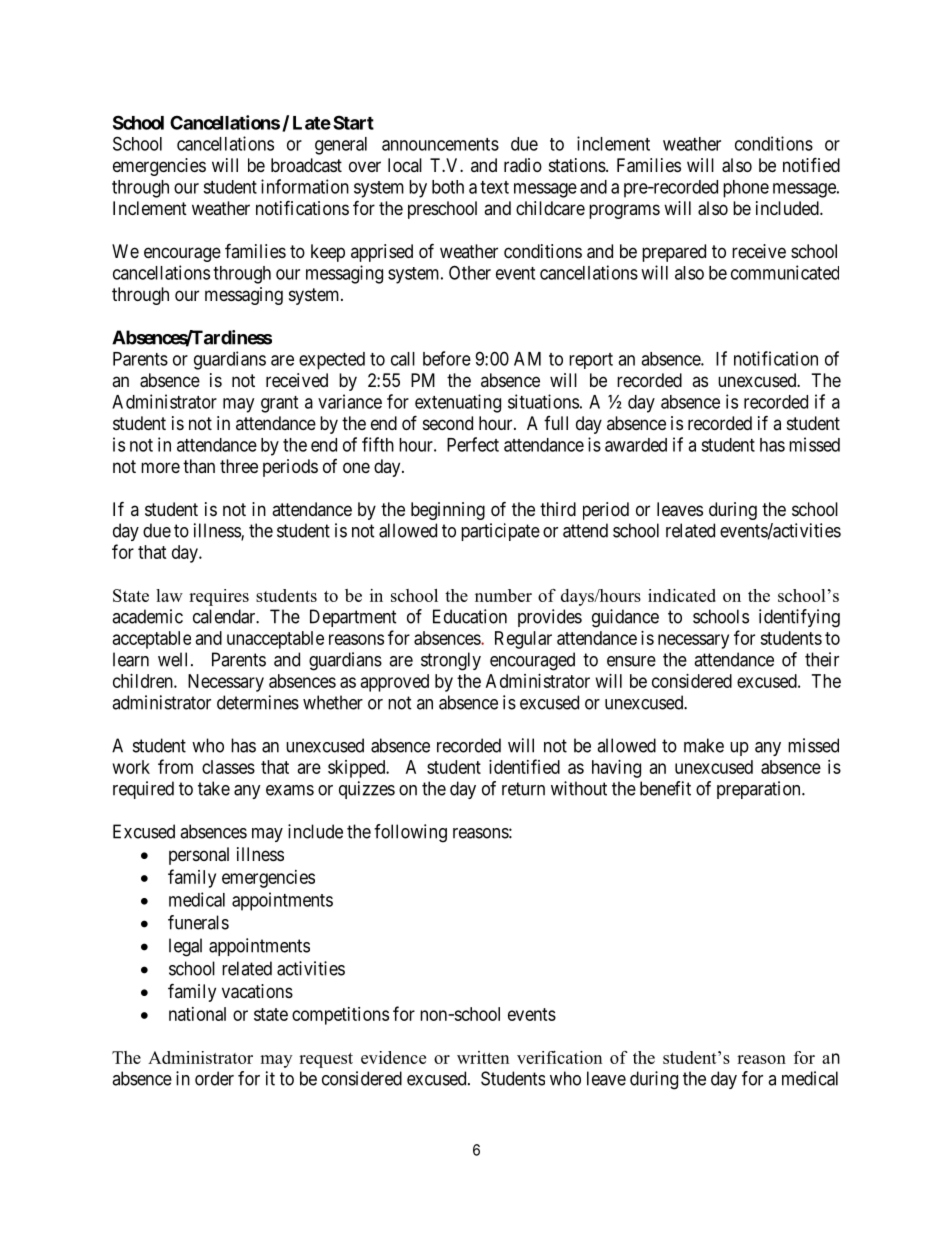  I want to click on phone, so click(746, 189).
